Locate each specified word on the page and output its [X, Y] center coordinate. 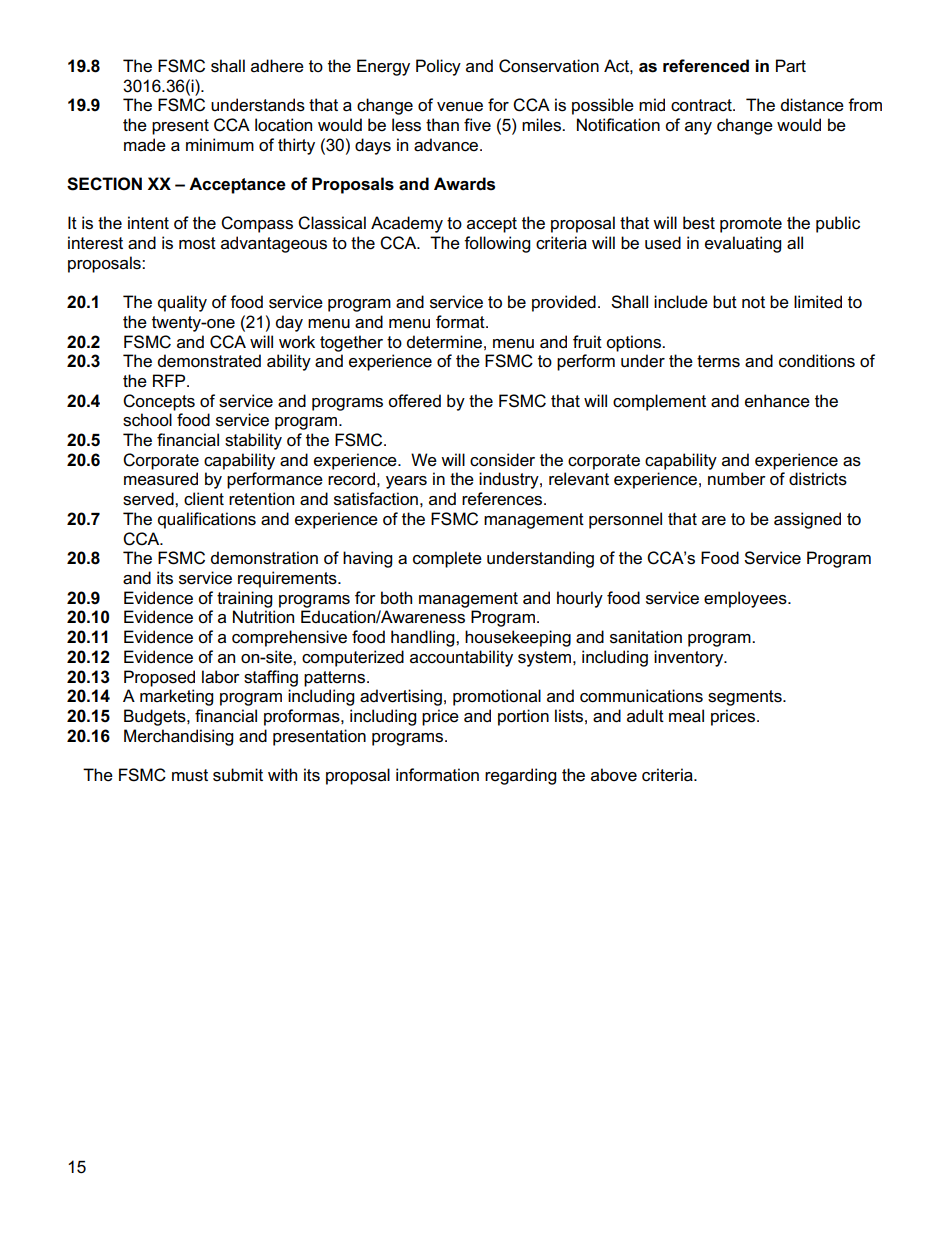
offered [414, 401]
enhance [777, 401]
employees [746, 599]
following [497, 244]
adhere [277, 66]
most [197, 243]
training [244, 599]
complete [447, 559]
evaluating [743, 244]
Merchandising [178, 737]
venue [460, 107]
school [147, 420]
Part [791, 66]
